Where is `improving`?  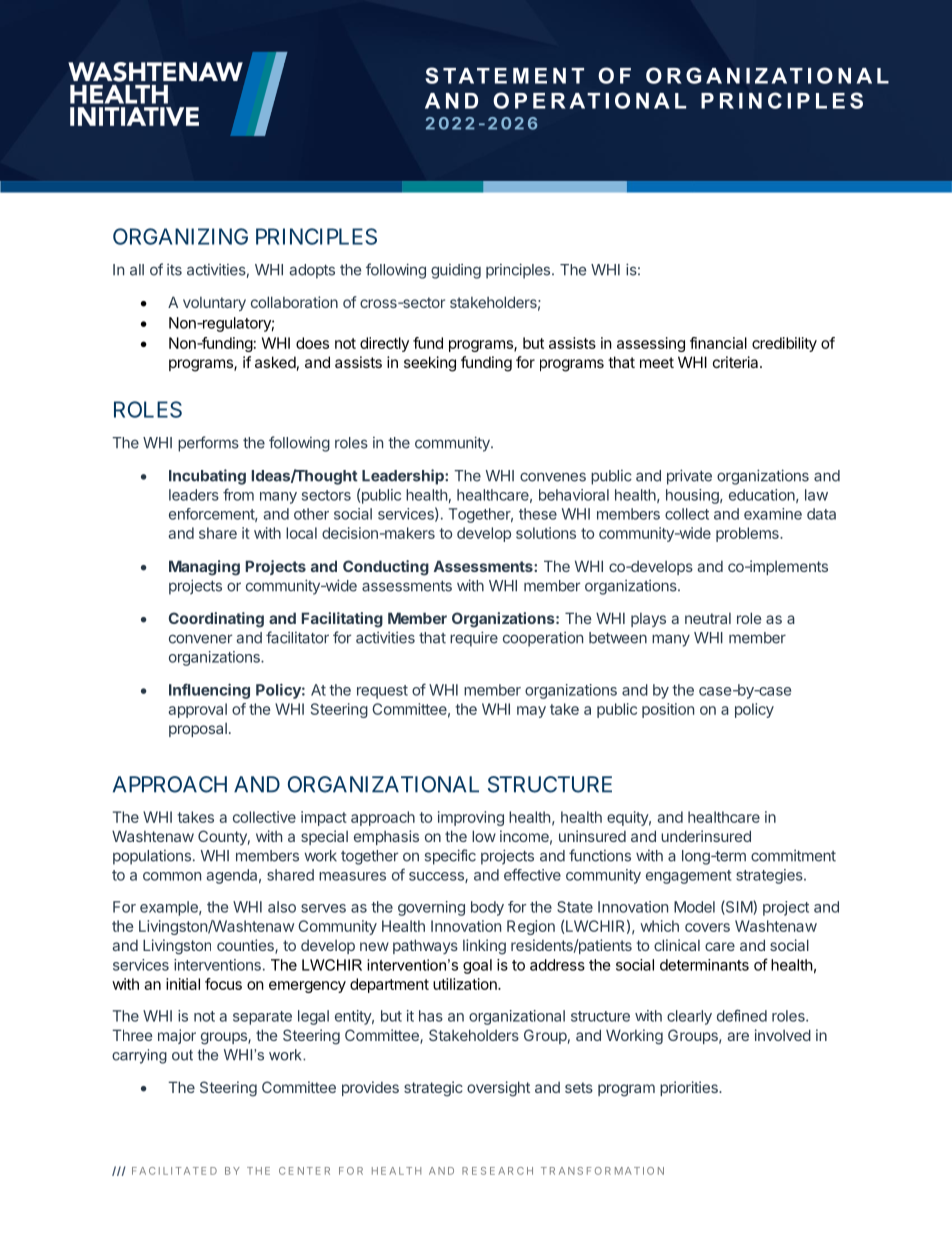
improving is located at coordinates (471, 818).
